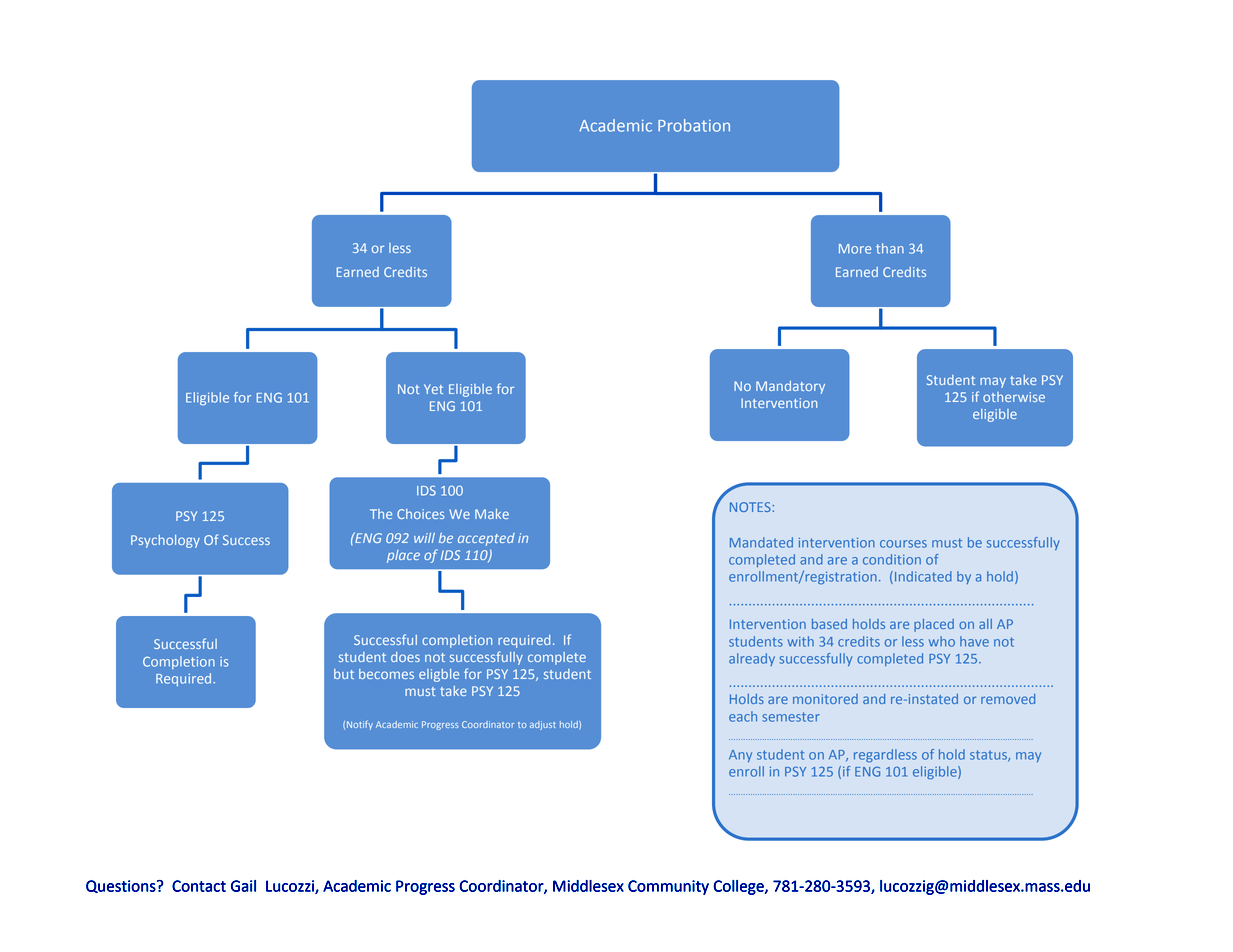  What do you see at coordinates (668, 887) in the document?
I see `Community` at bounding box center [668, 887].
